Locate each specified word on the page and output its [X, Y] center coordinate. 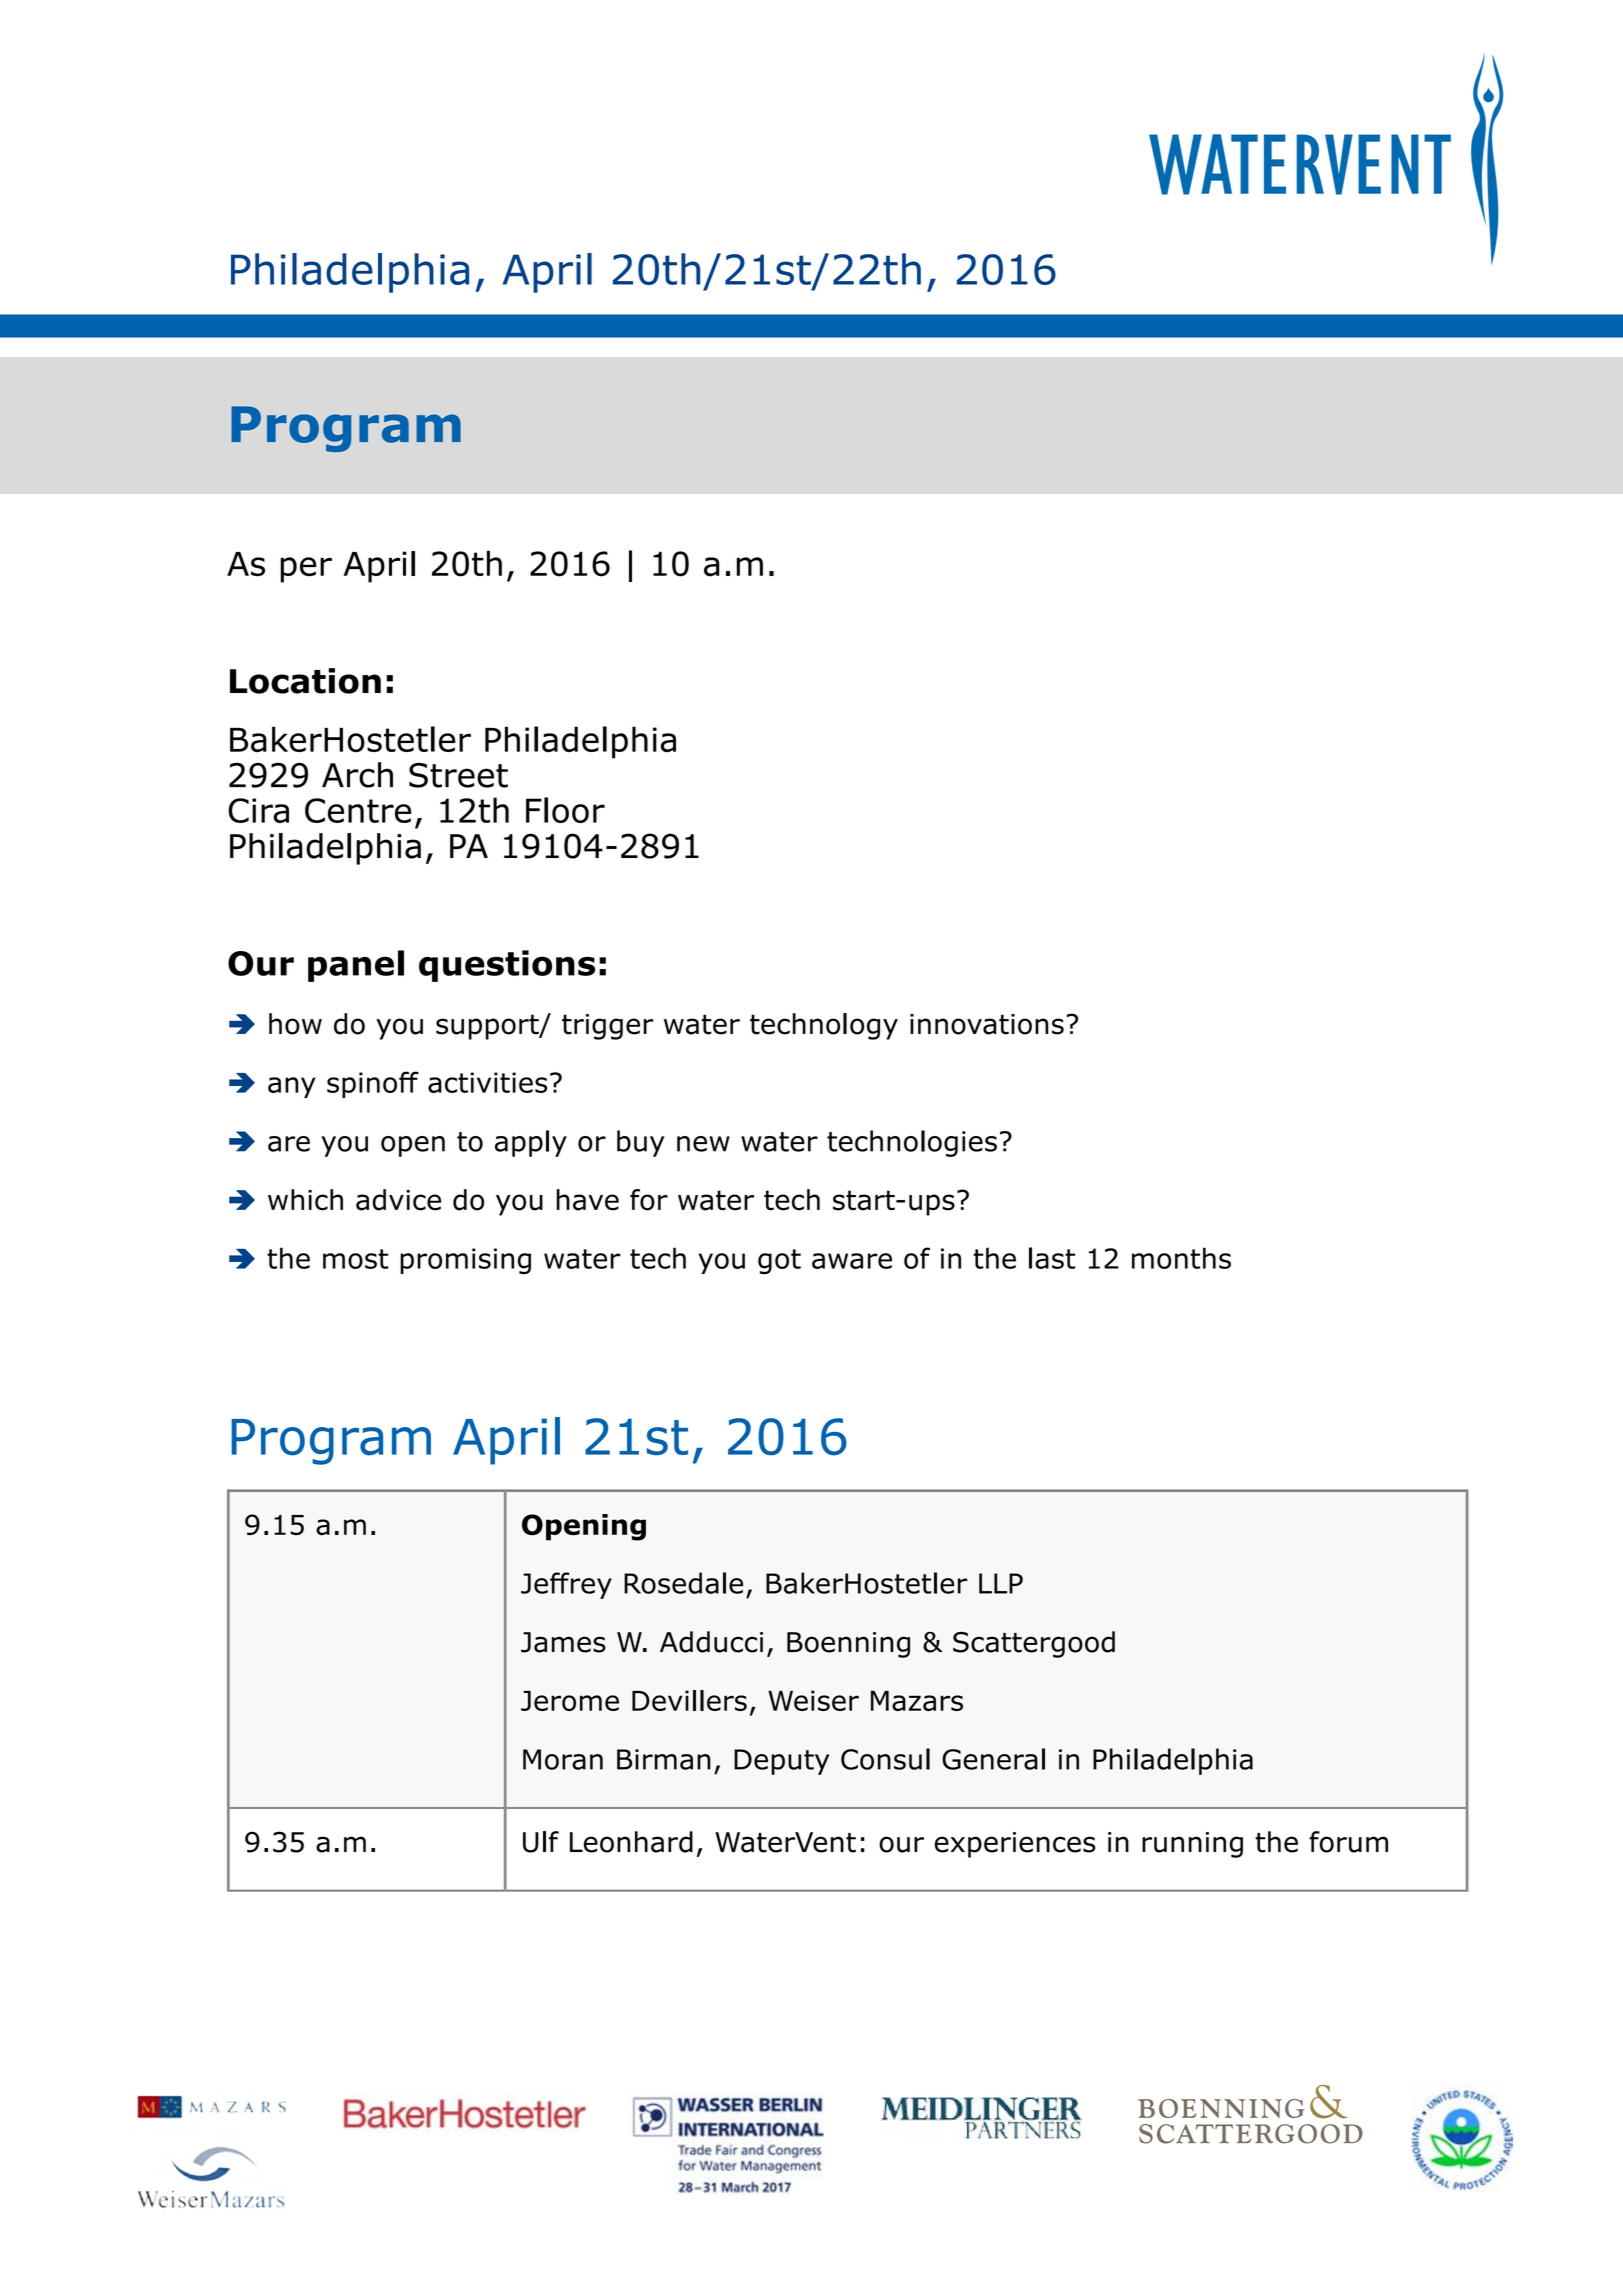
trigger [607, 1027]
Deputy [781, 1762]
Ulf [541, 1842]
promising [465, 1261]
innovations [987, 1024]
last [1052, 1258]
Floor [565, 810]
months [1181, 1258]
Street [458, 775]
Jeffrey [566, 1585]
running [1192, 1845]
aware [852, 1261]
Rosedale [683, 1583]
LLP [1001, 1583]
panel [356, 966]
